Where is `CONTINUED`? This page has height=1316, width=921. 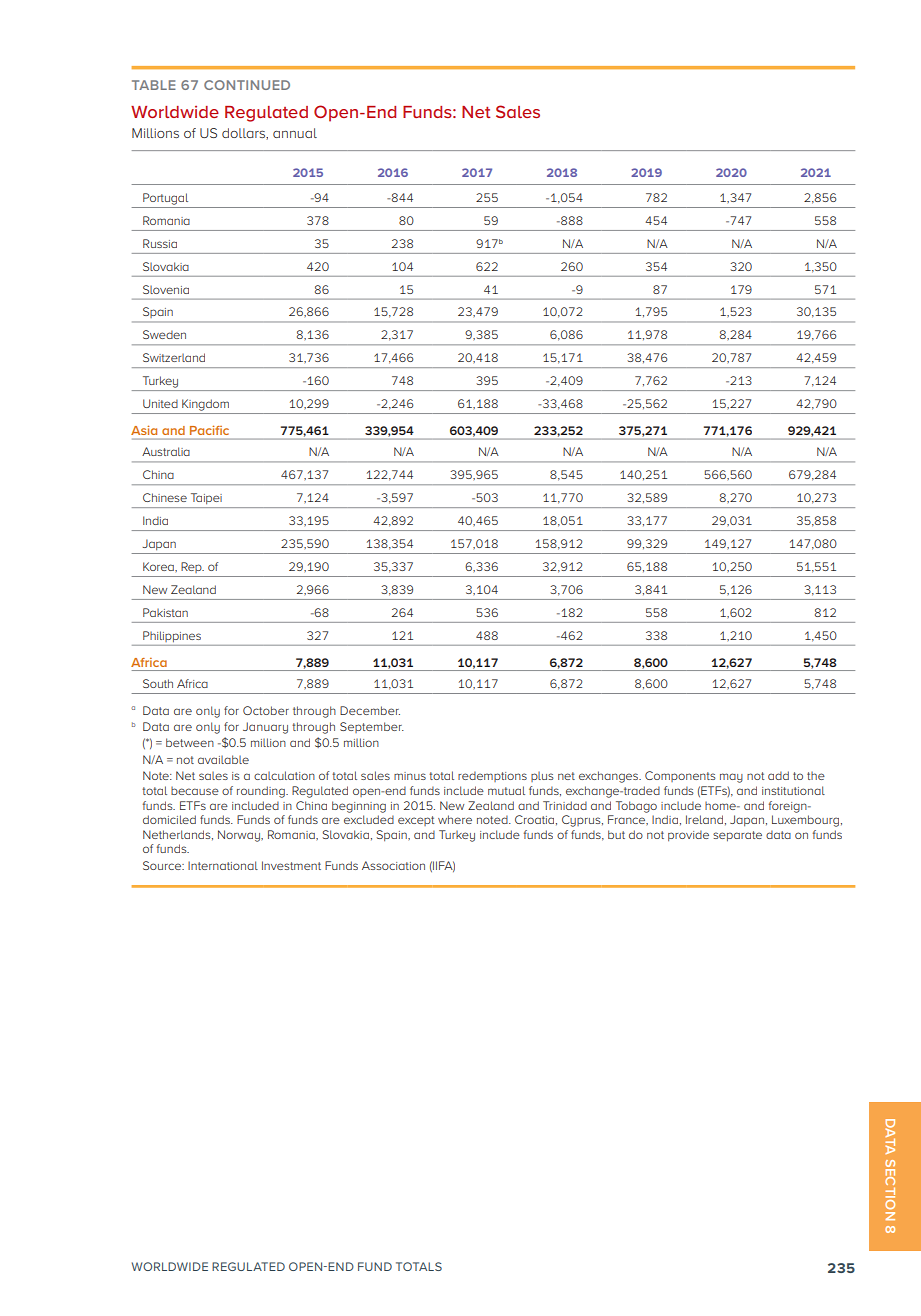
CONTINUED is located at coordinates (247, 85).
